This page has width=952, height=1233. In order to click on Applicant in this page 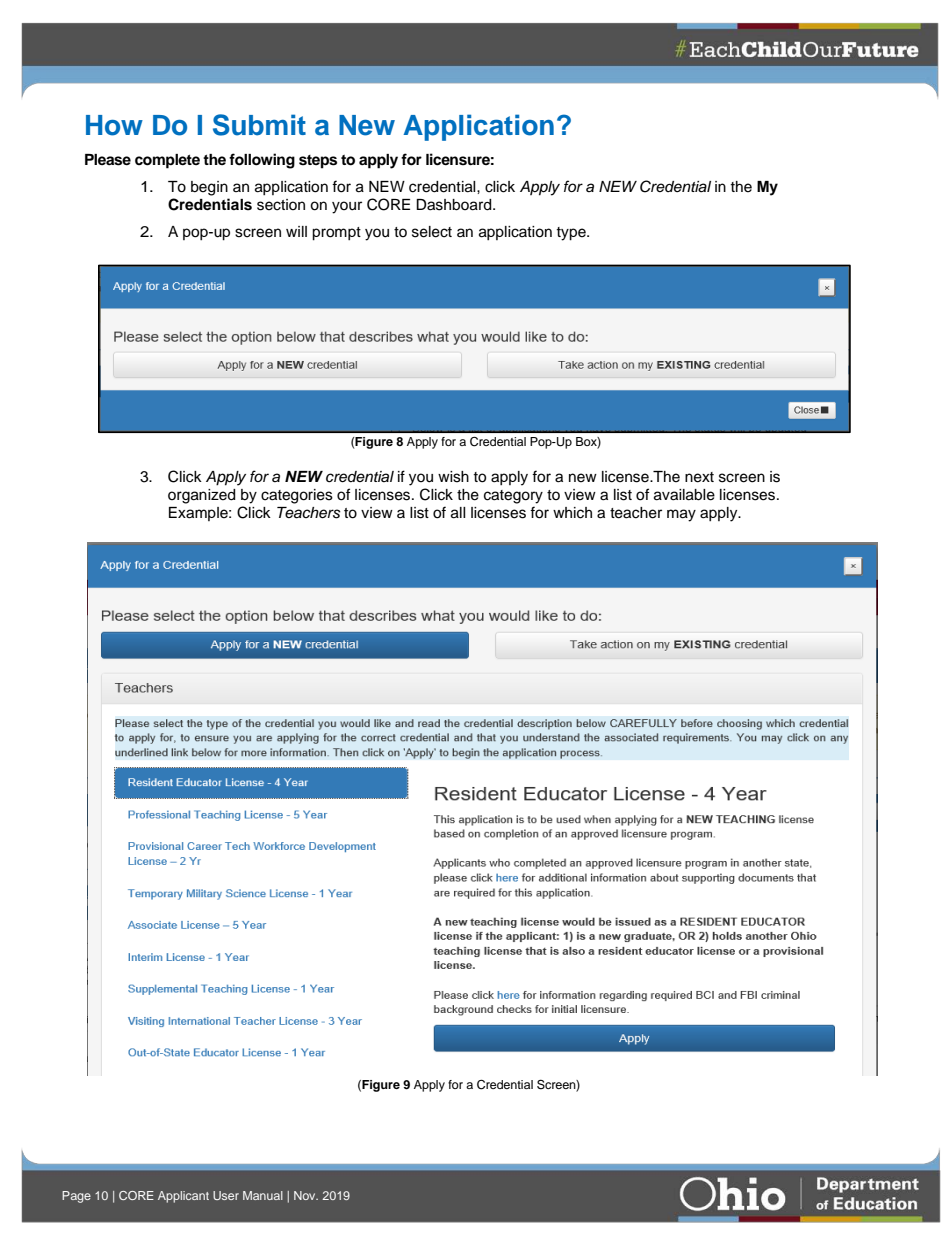, I will do `click(183, 1197)`.
